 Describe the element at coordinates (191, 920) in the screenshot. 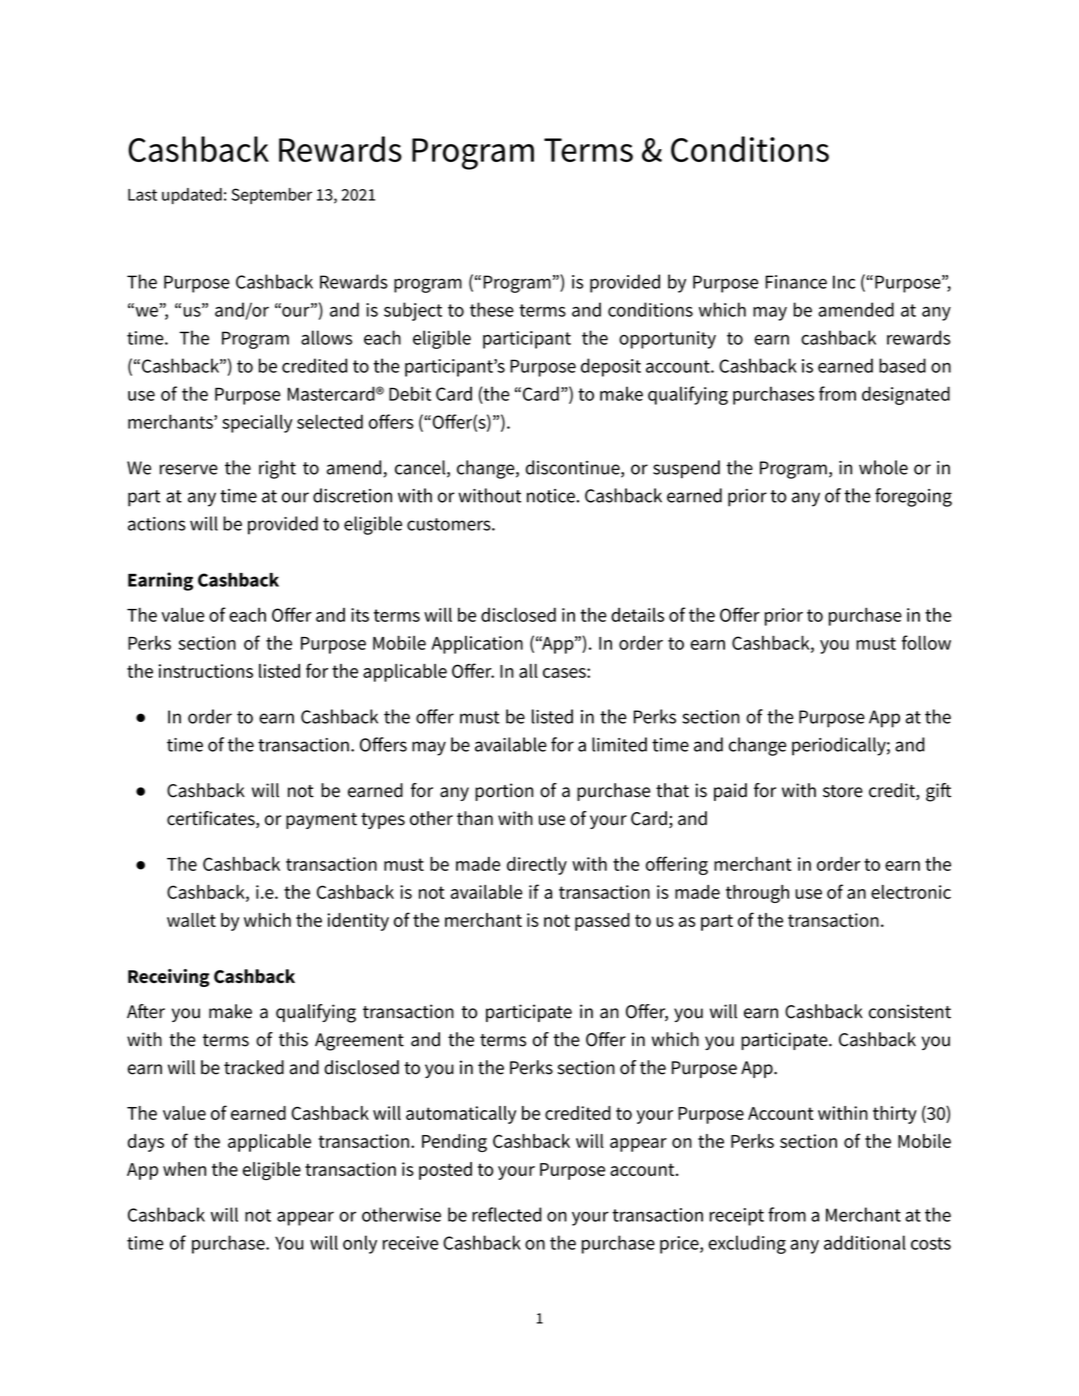

I see `wallet` at that location.
